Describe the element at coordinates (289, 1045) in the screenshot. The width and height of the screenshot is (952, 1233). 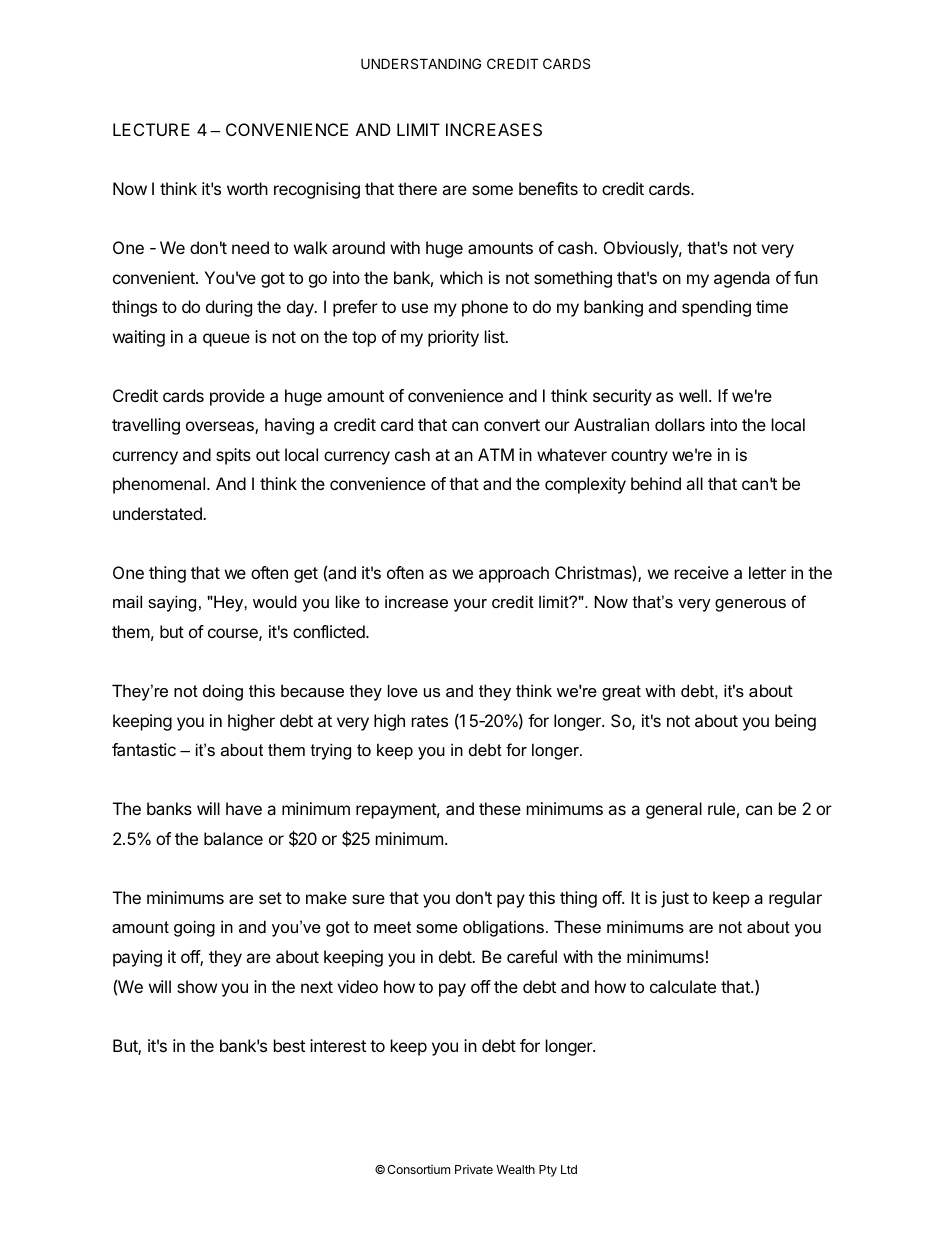
I see `best` at that location.
